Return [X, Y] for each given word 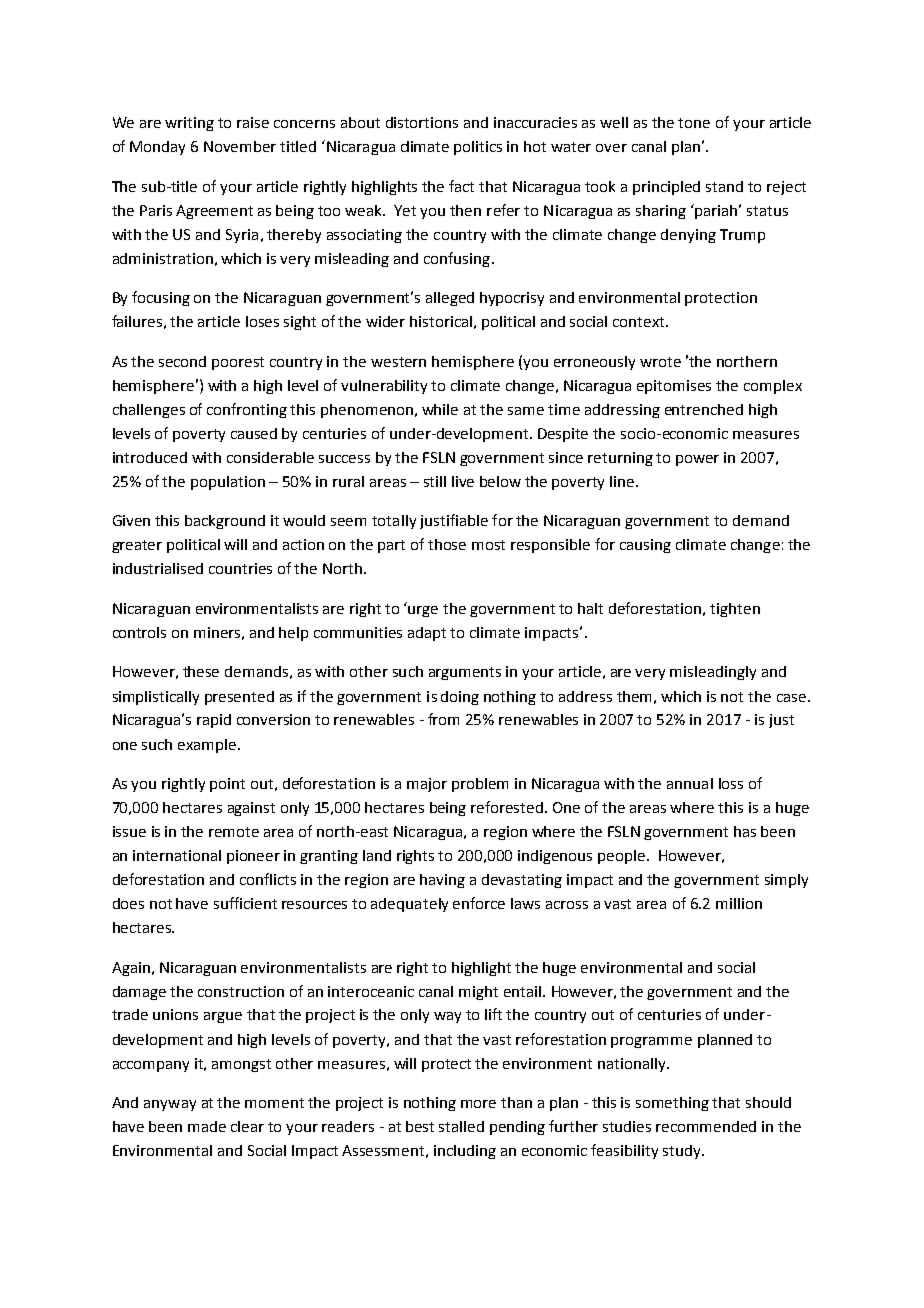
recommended [706, 1126]
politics [478, 148]
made [207, 1126]
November [240, 146]
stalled [461, 1126]
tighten [735, 610]
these [201, 671]
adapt [427, 634]
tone [694, 123]
